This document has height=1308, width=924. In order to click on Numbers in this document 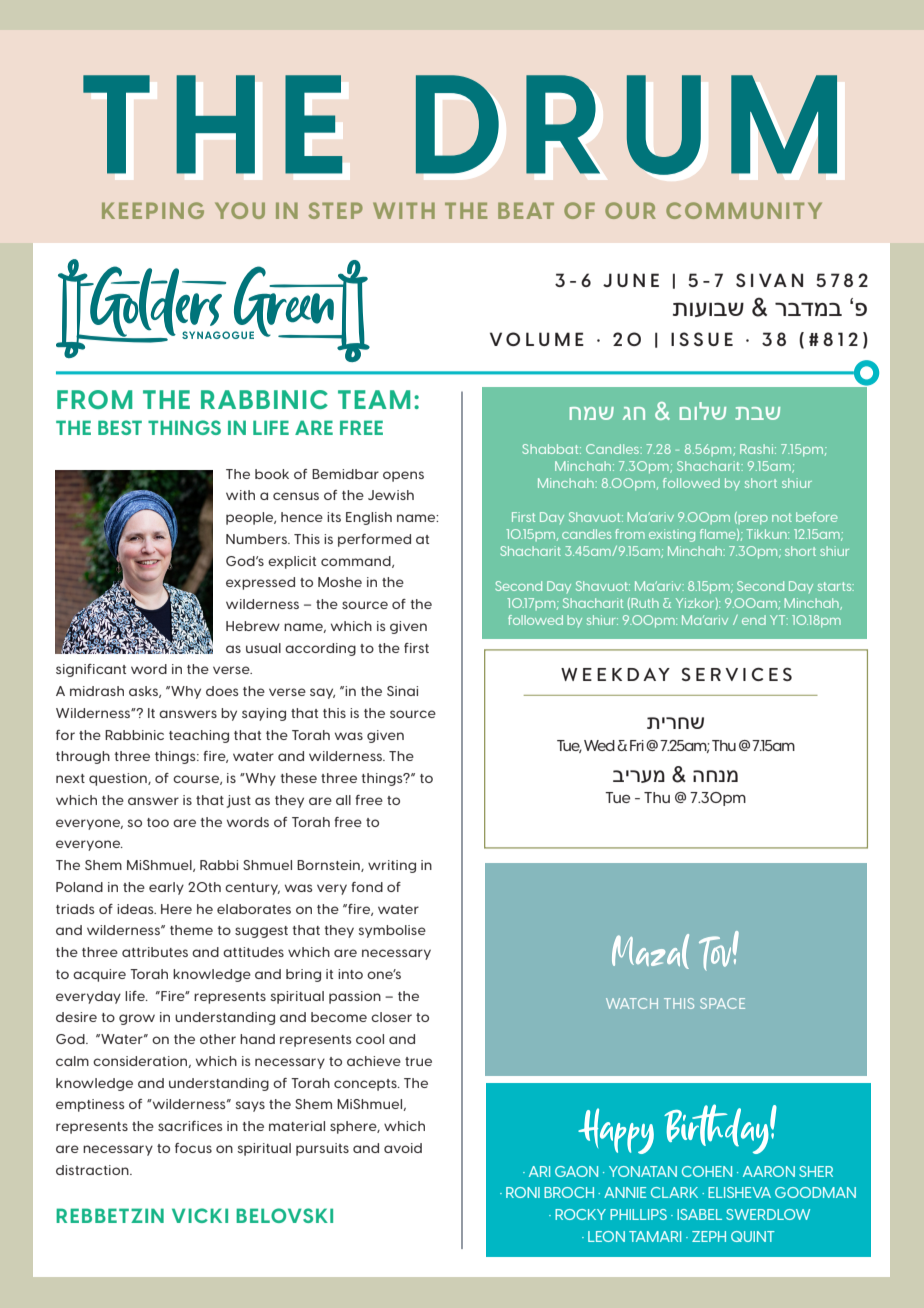, I will do `click(257, 539)`.
